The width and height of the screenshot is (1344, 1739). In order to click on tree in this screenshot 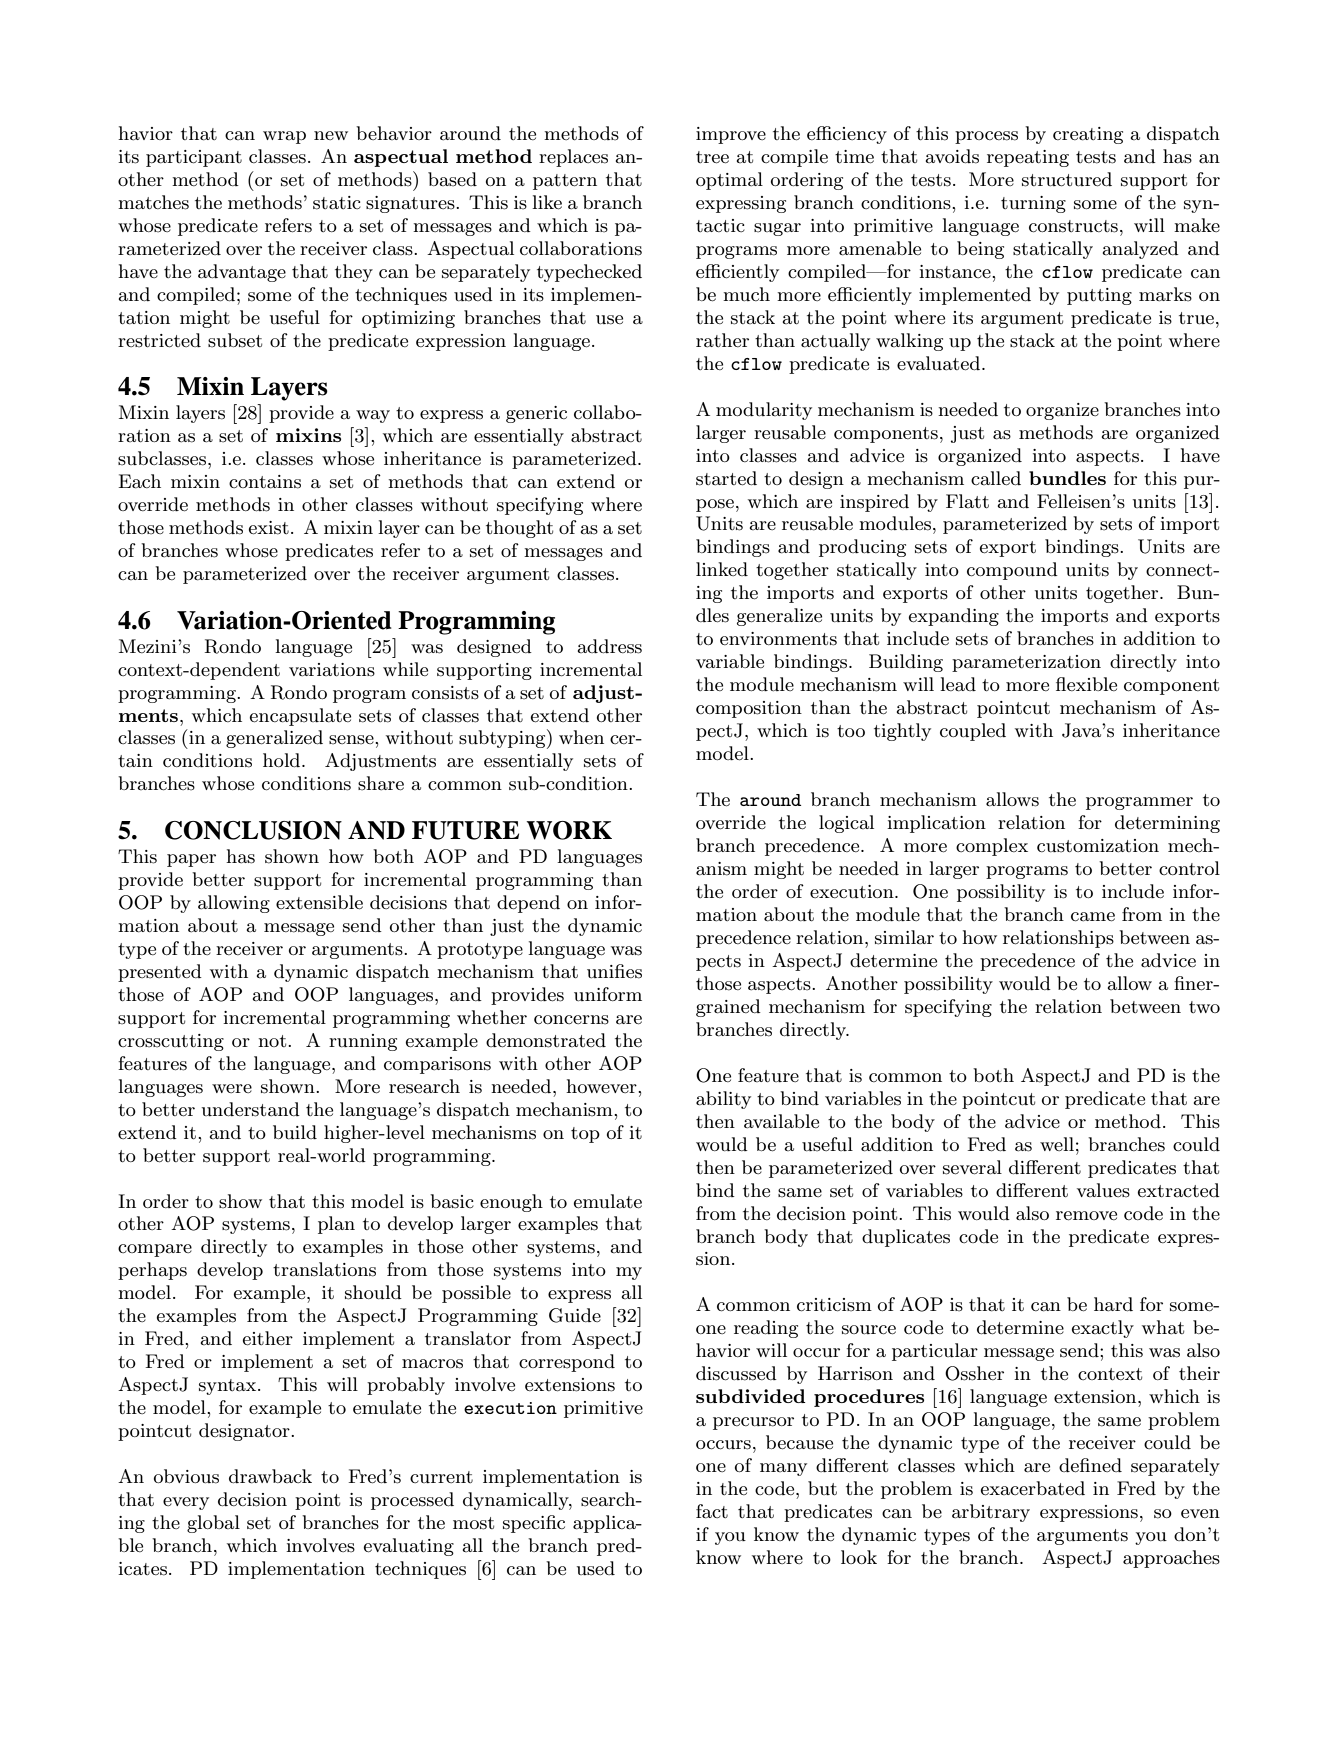, I will do `click(712, 157)`.
